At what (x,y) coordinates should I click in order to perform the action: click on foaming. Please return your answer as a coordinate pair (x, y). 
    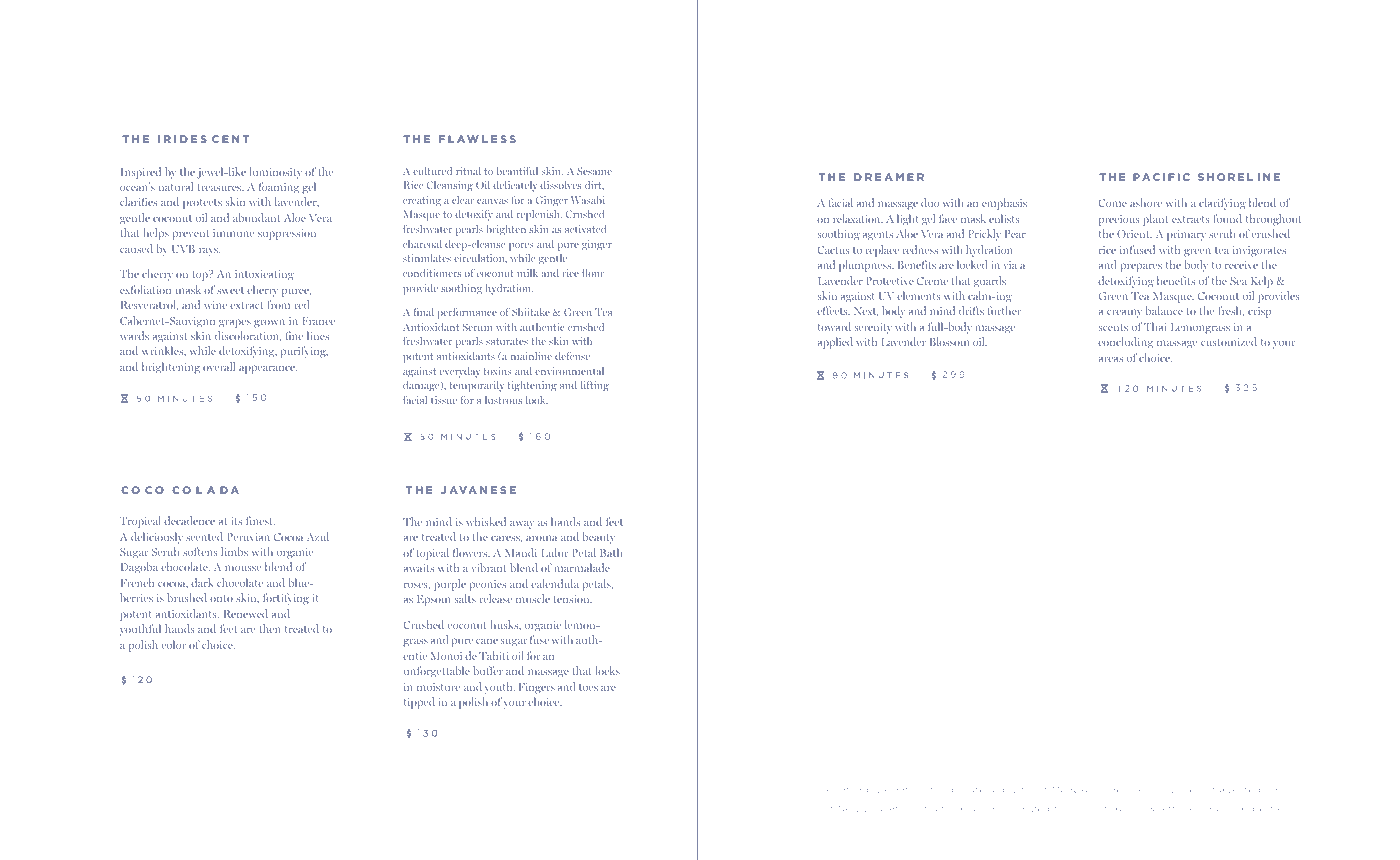
    Looking at the image, I should click on (279, 188).
